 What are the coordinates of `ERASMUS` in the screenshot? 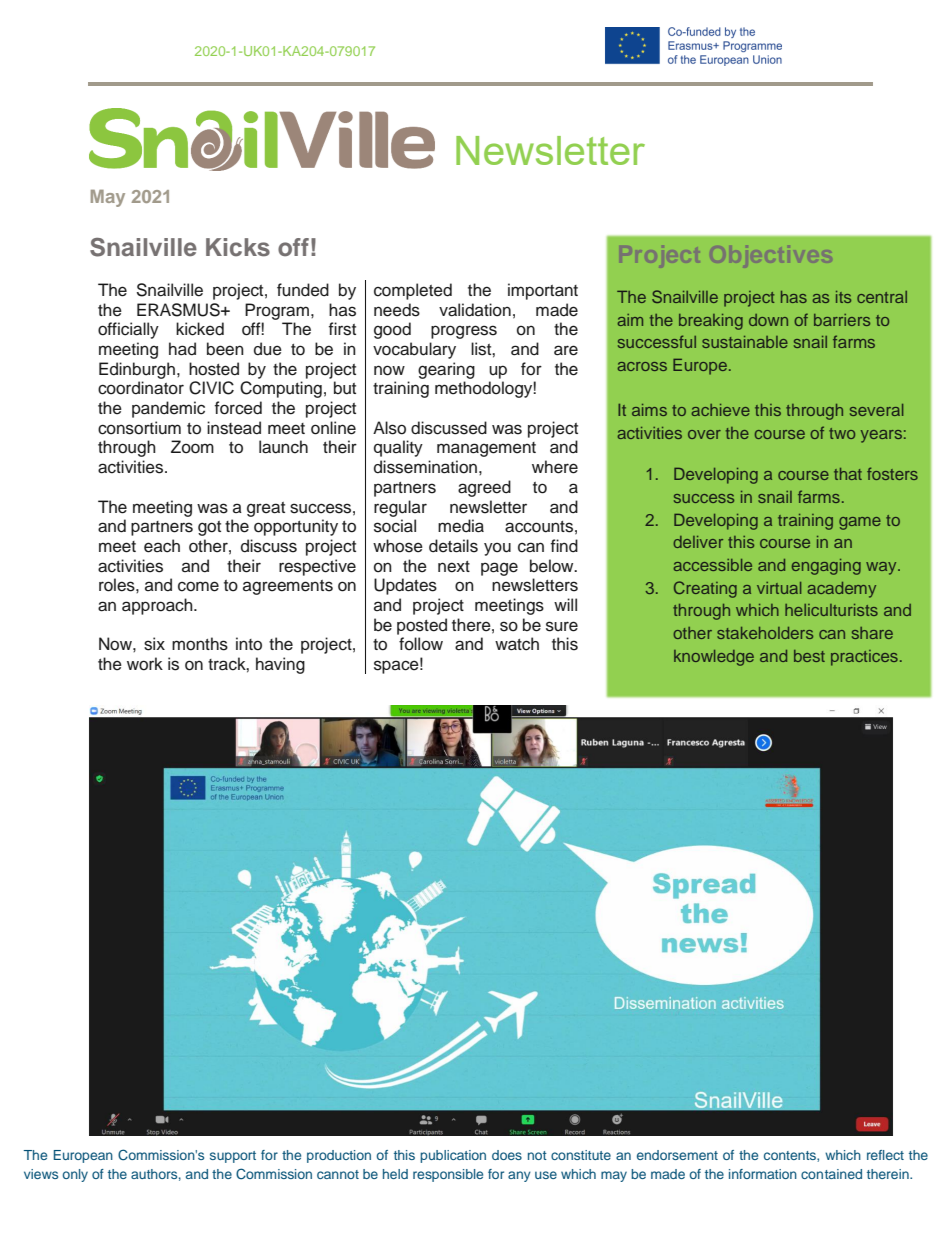 It's located at (179, 310).
